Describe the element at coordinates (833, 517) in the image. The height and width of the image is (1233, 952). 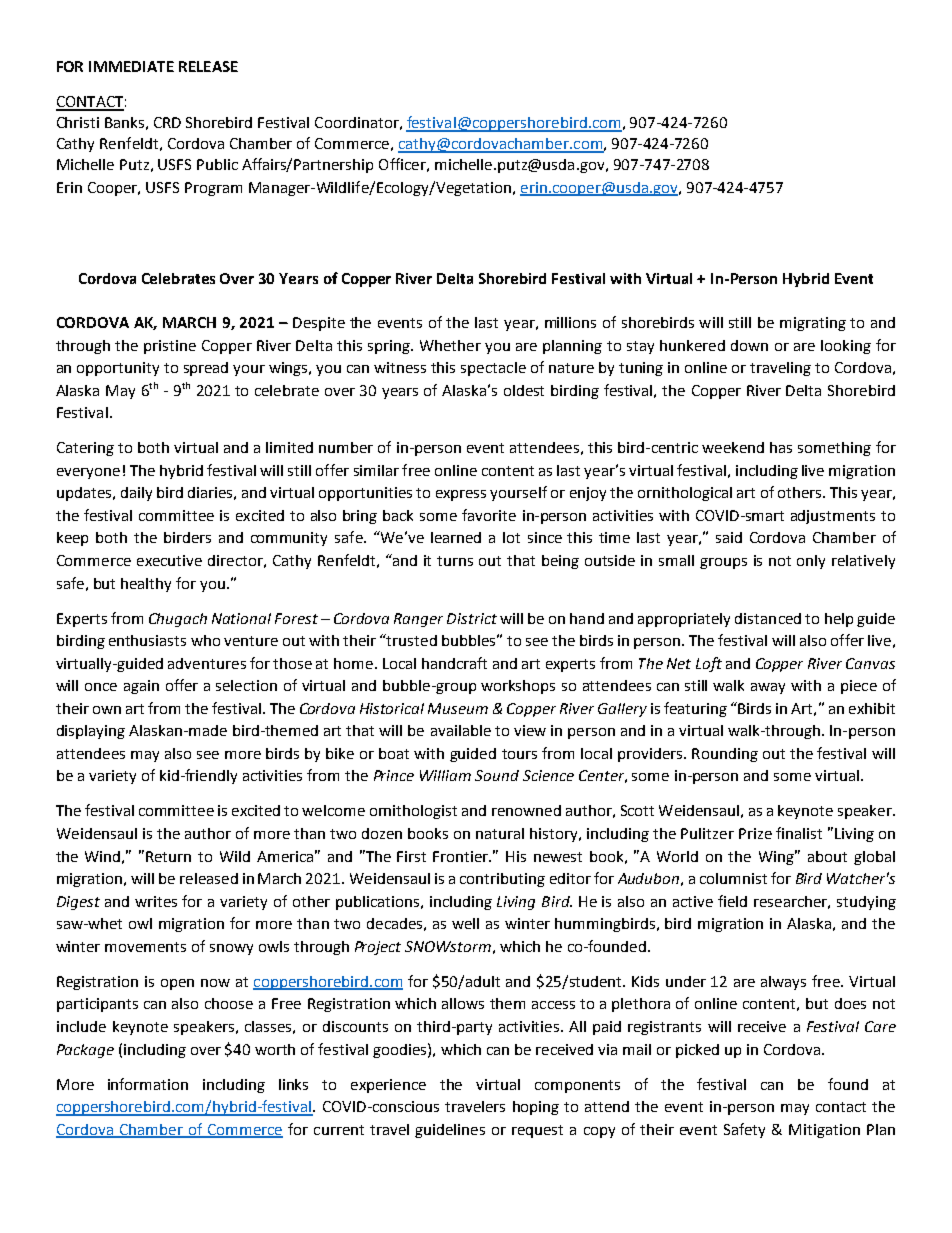
I see `adjustments` at that location.
